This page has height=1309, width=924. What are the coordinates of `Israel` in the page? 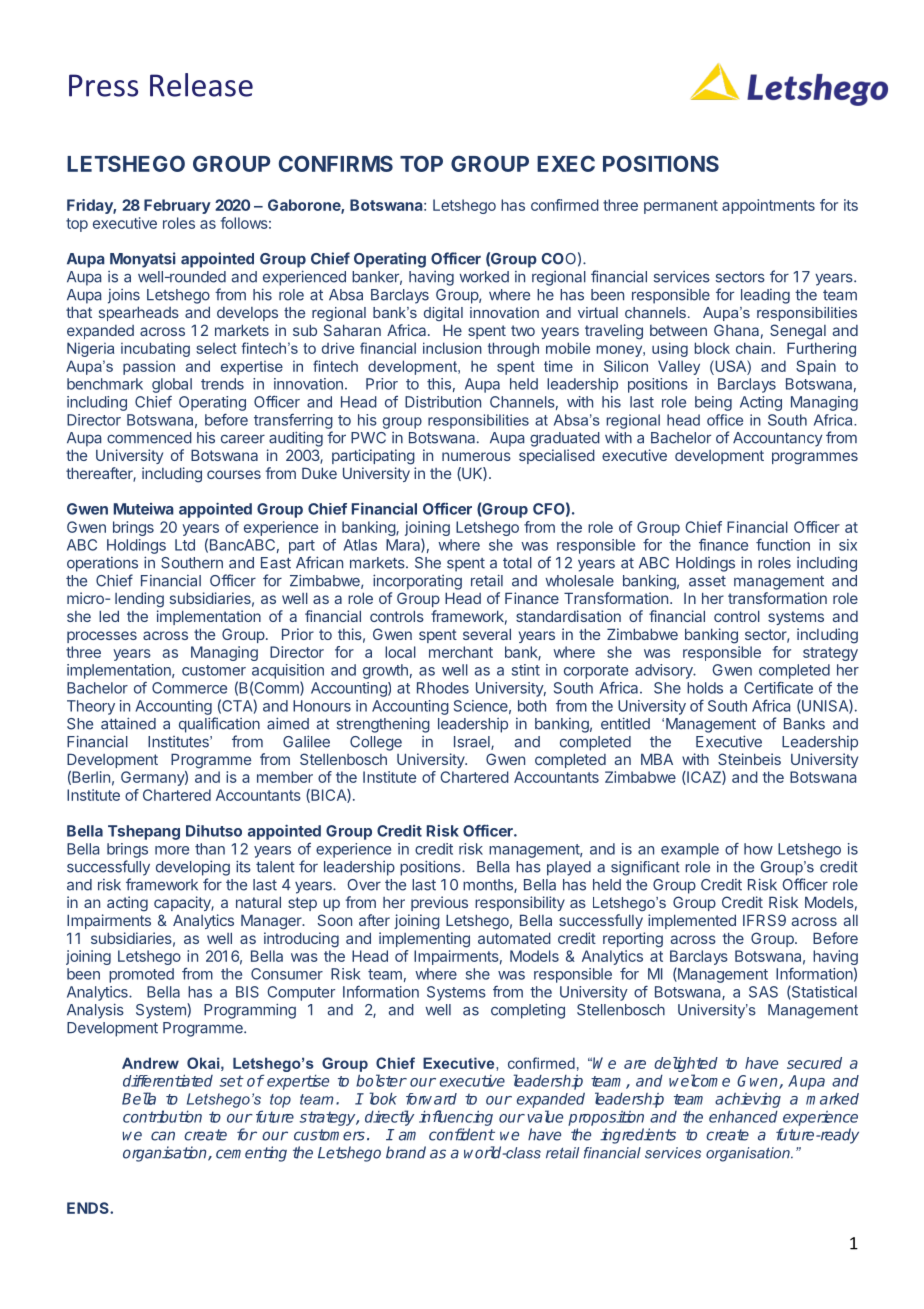 It's located at (473, 743).
